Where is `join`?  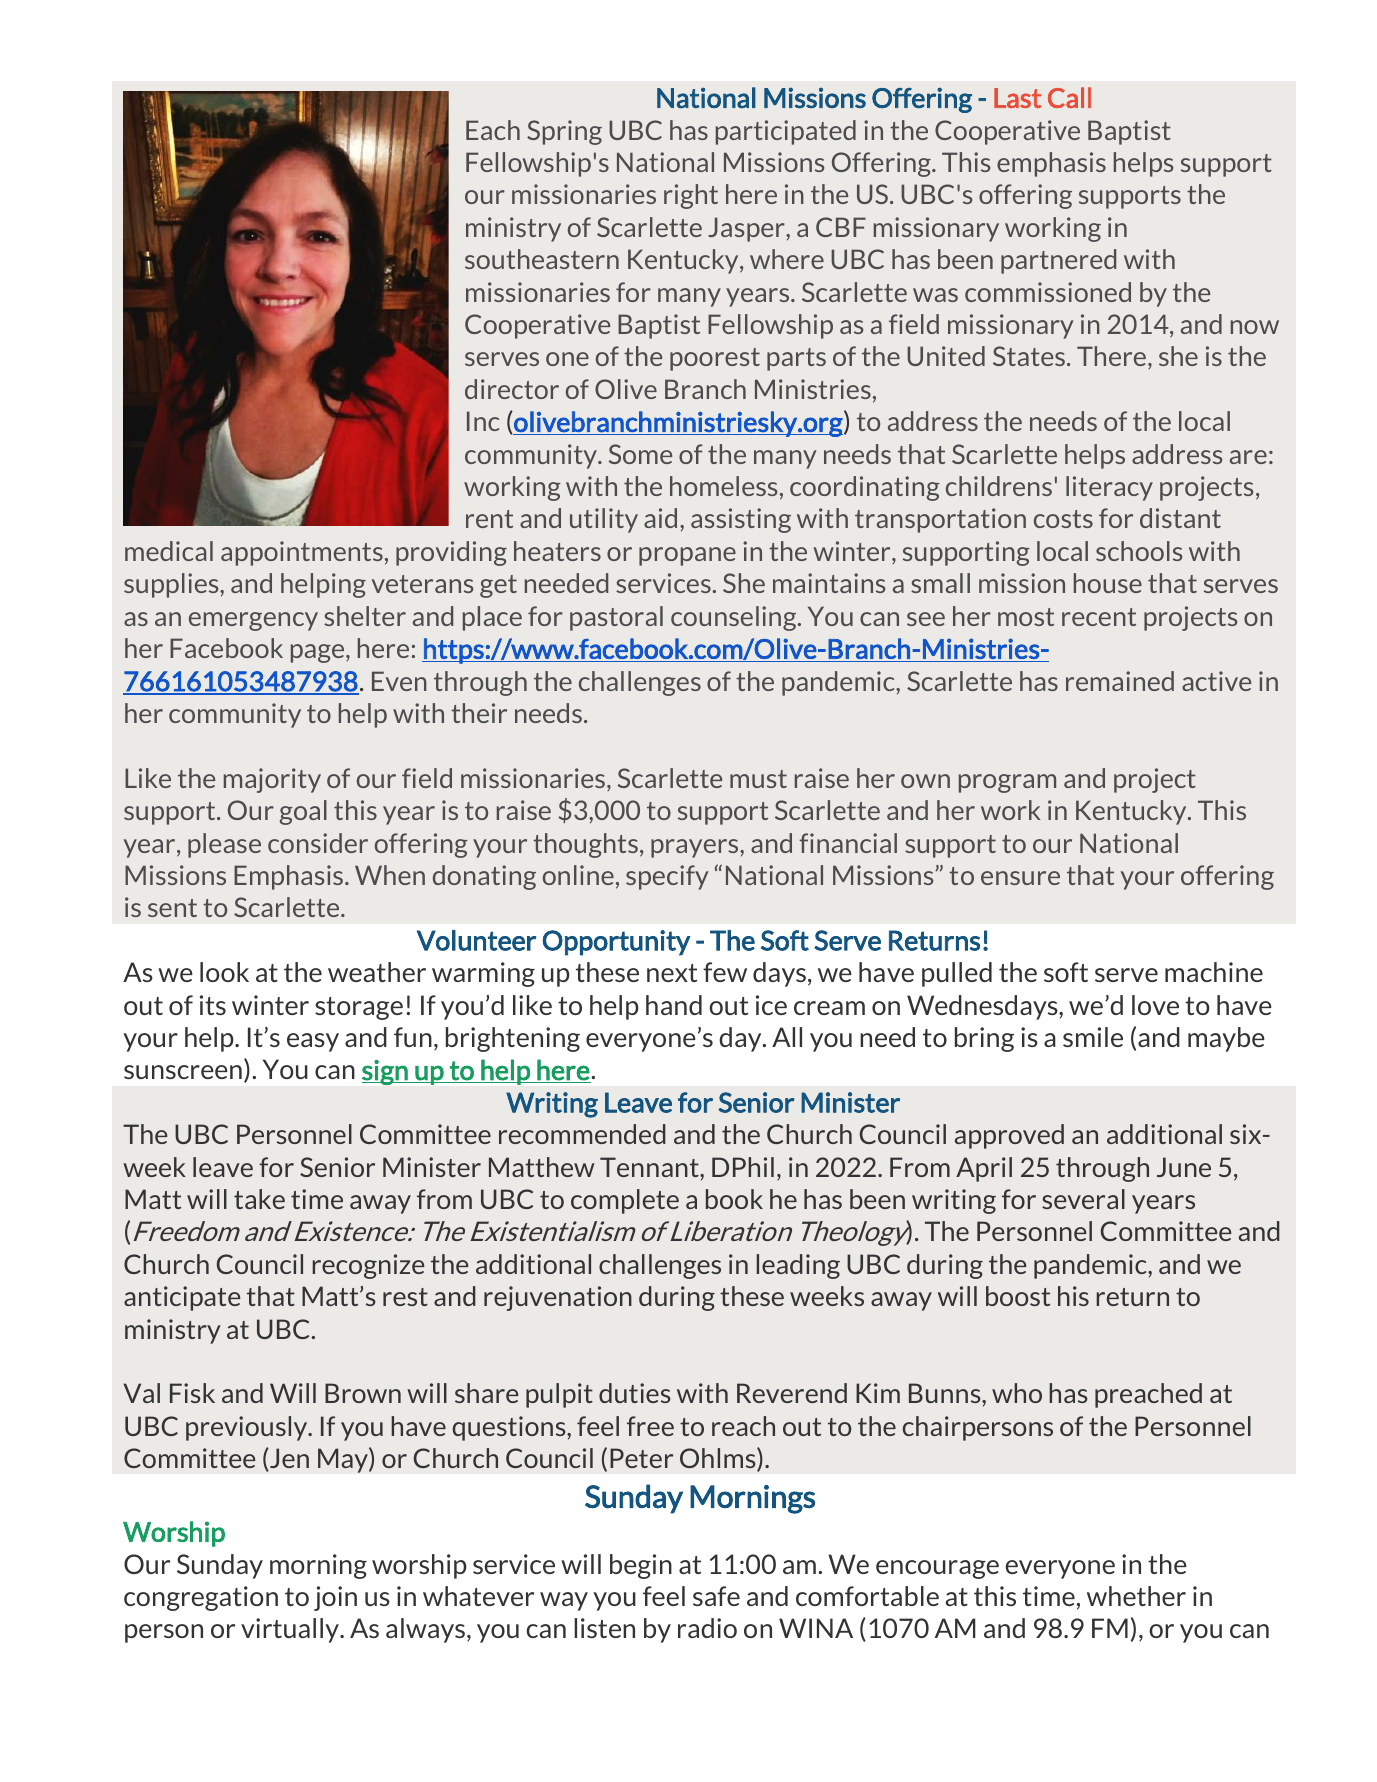
join is located at coordinates (335, 1598).
